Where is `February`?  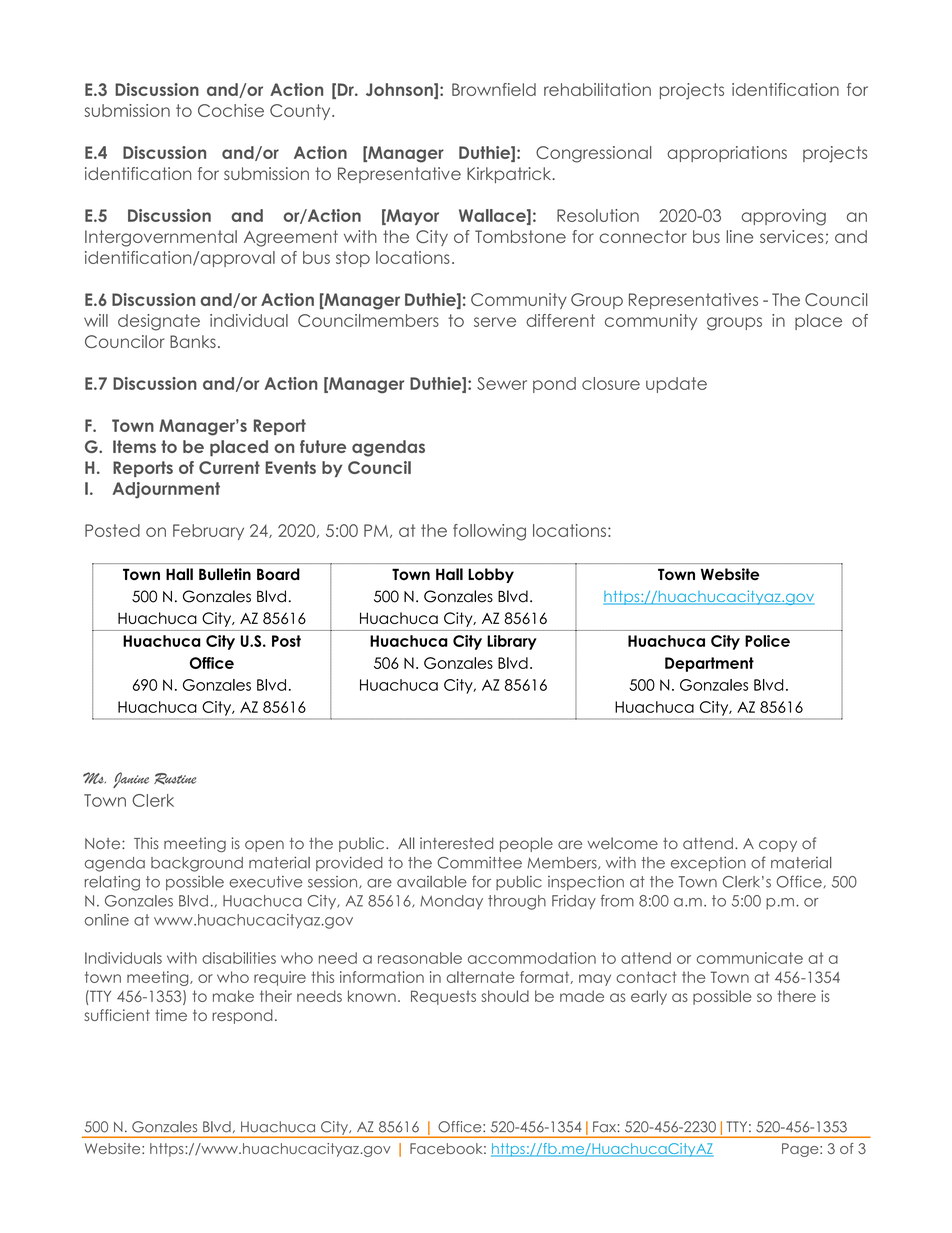
February is located at coordinates (208, 532).
